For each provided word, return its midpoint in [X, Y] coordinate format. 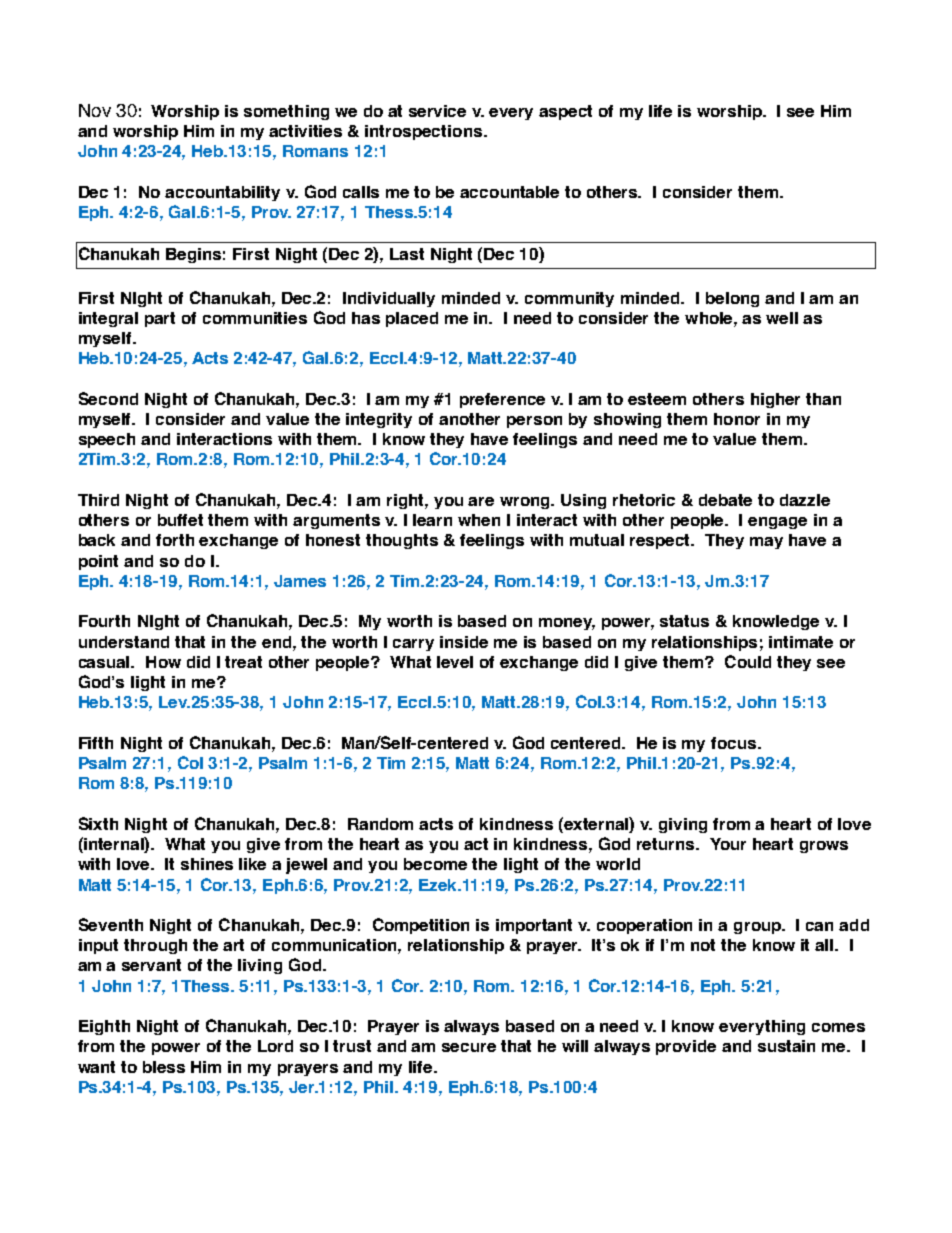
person [534, 422]
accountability [222, 193]
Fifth [96, 743]
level [455, 662]
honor [737, 419]
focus [735, 743]
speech [107, 440]
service [437, 111]
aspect [565, 112]
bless [164, 1067]
